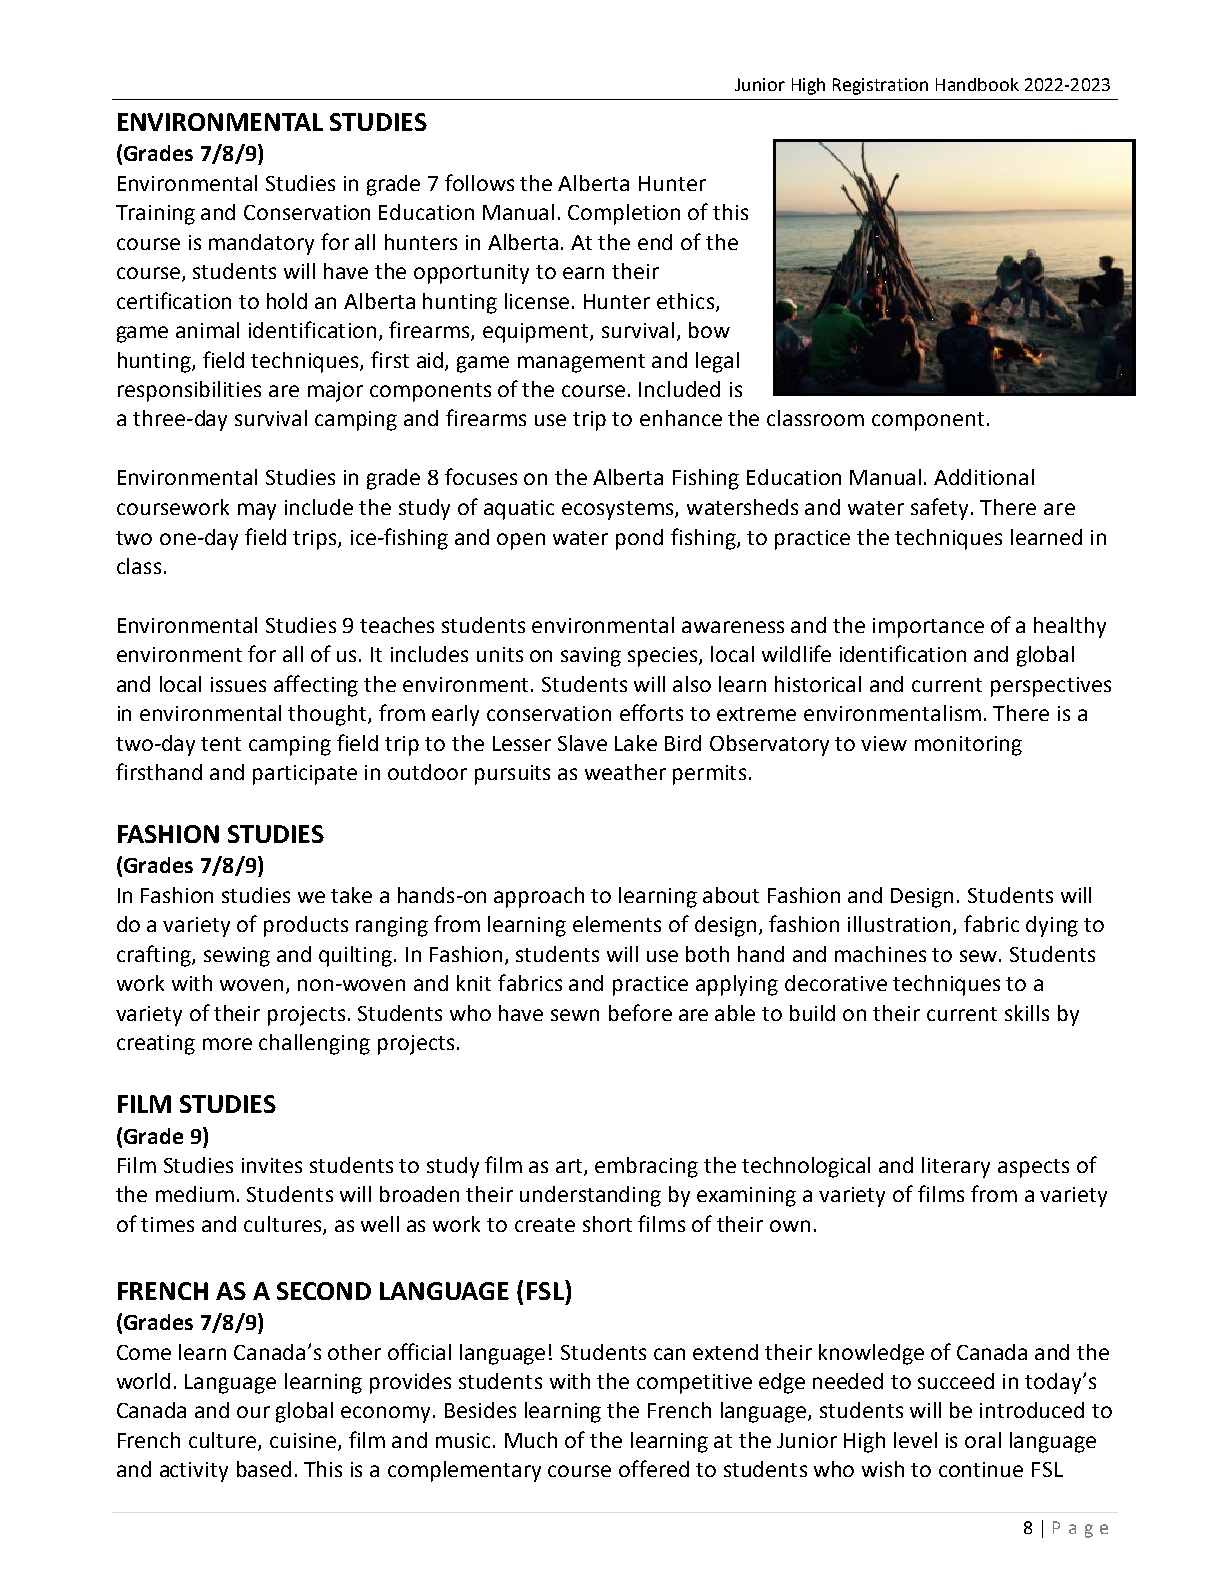 The width and height of the document is (1231, 1593). Describe the element at coordinates (304, 1442) in the document. I see `cuisine` at that location.
